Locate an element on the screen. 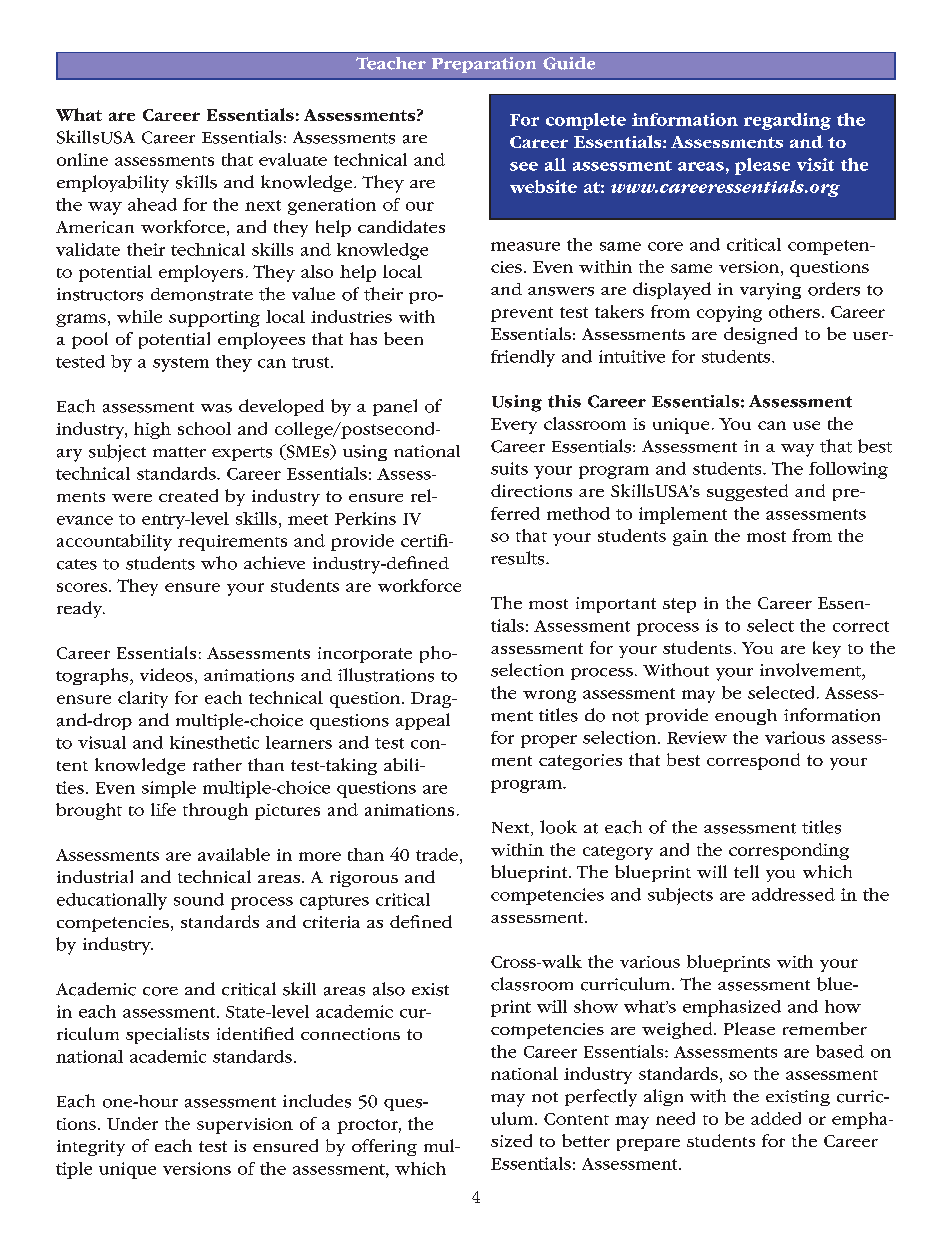 Image resolution: width=952 pixels, height=1233 pixels. online is located at coordinates (82, 159).
